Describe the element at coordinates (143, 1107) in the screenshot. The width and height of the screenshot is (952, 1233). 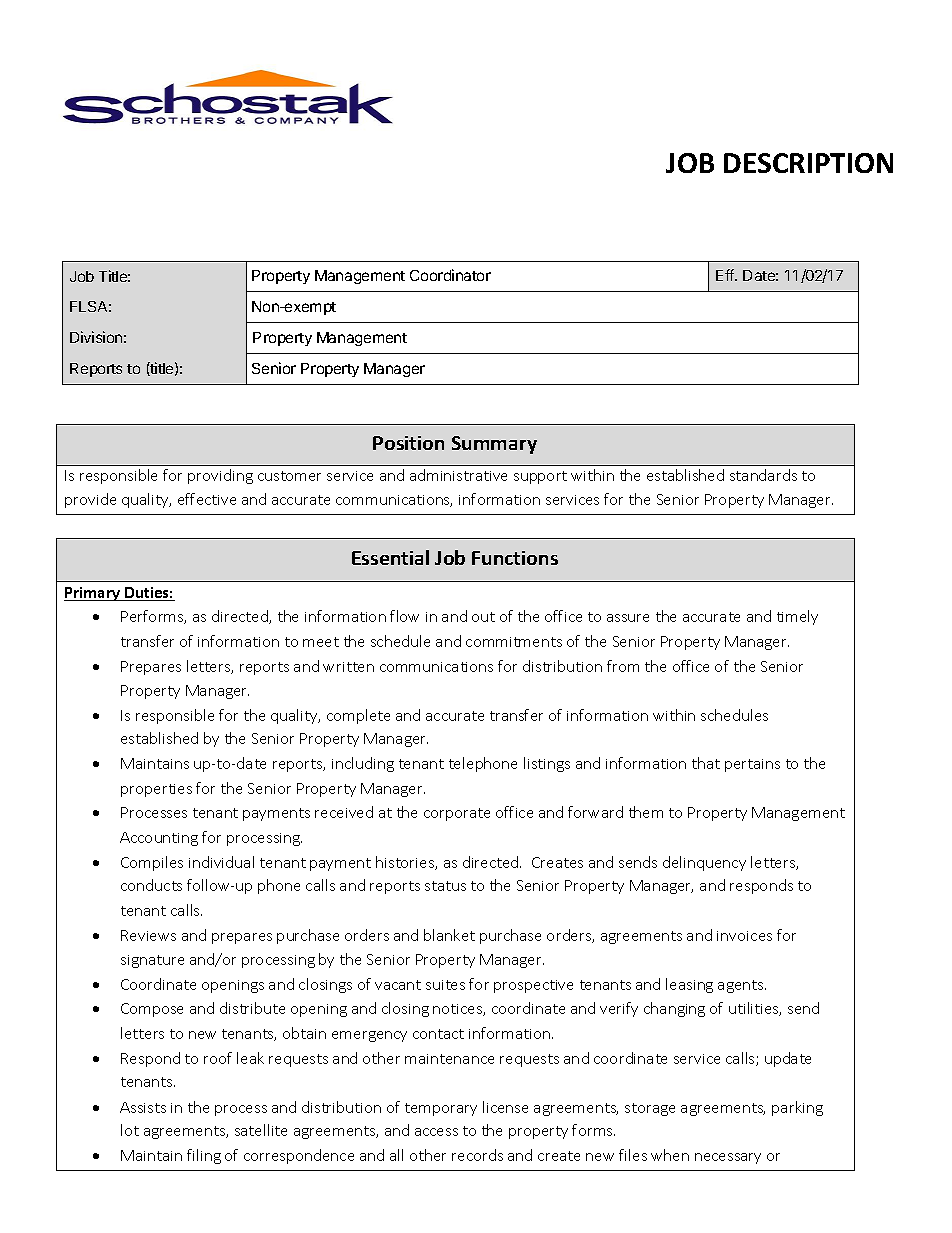
I see `Assists` at that location.
